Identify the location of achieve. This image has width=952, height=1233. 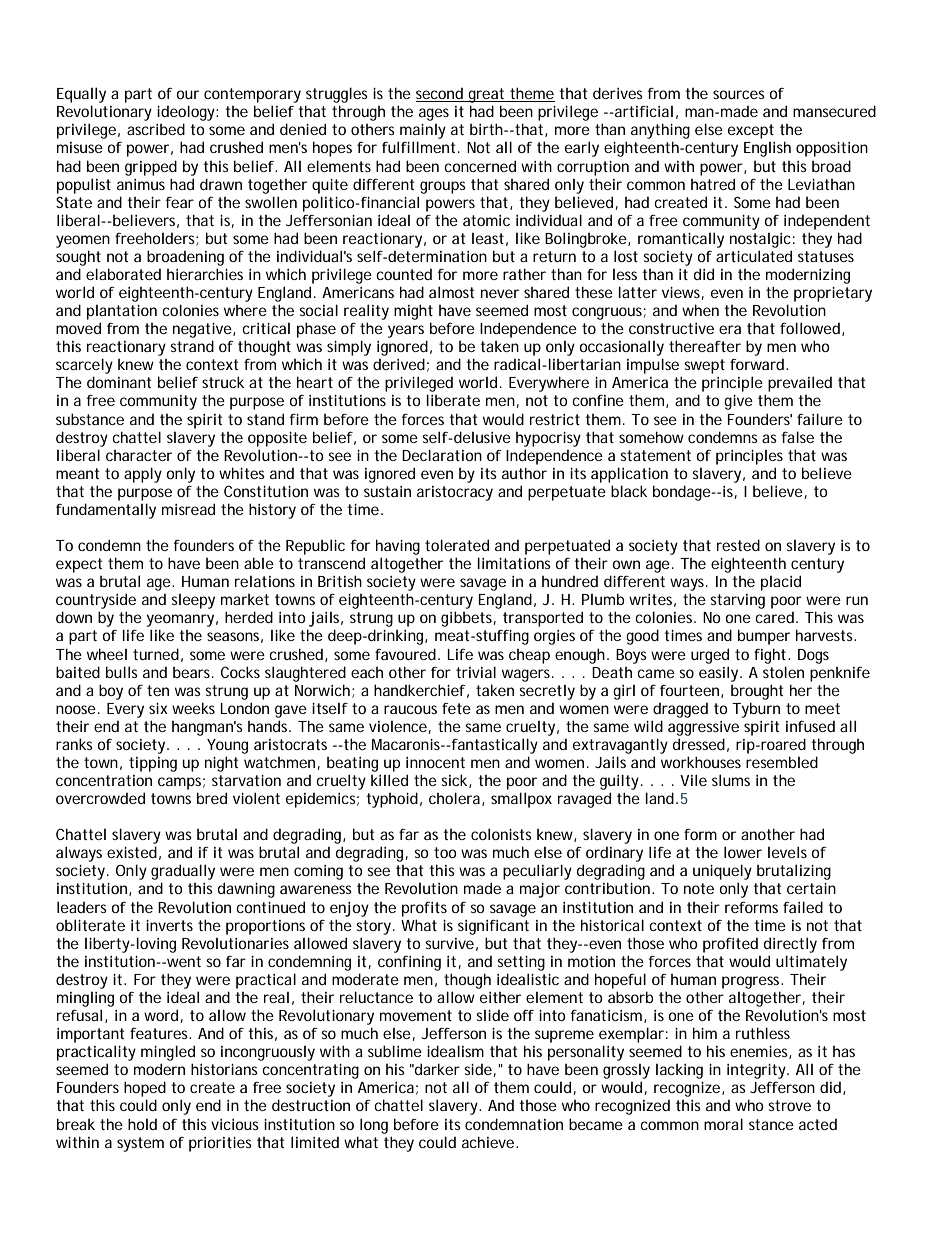
(488, 1142).
